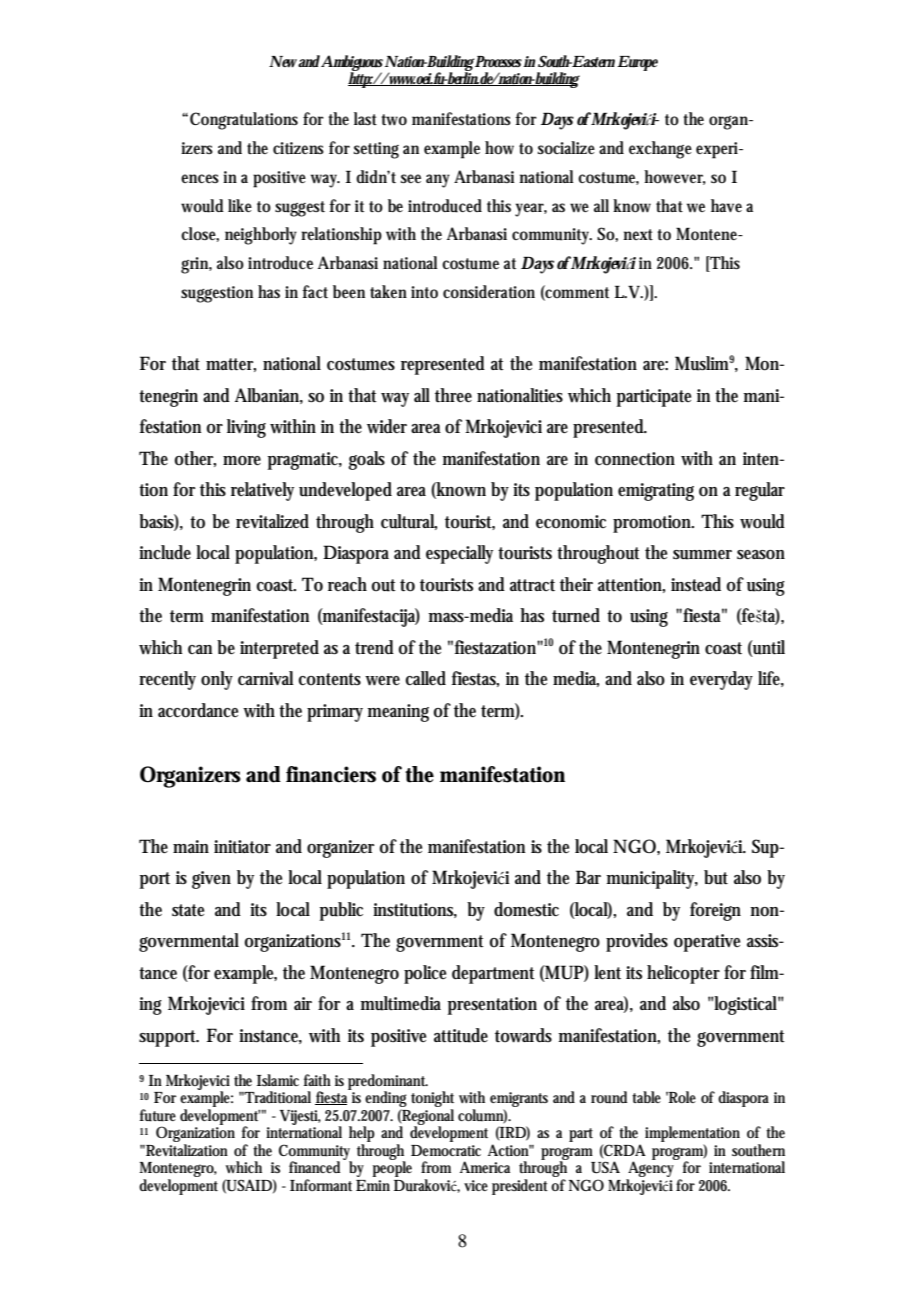  What do you see at coordinates (398, 713) in the image?
I see `meaning` at bounding box center [398, 713].
